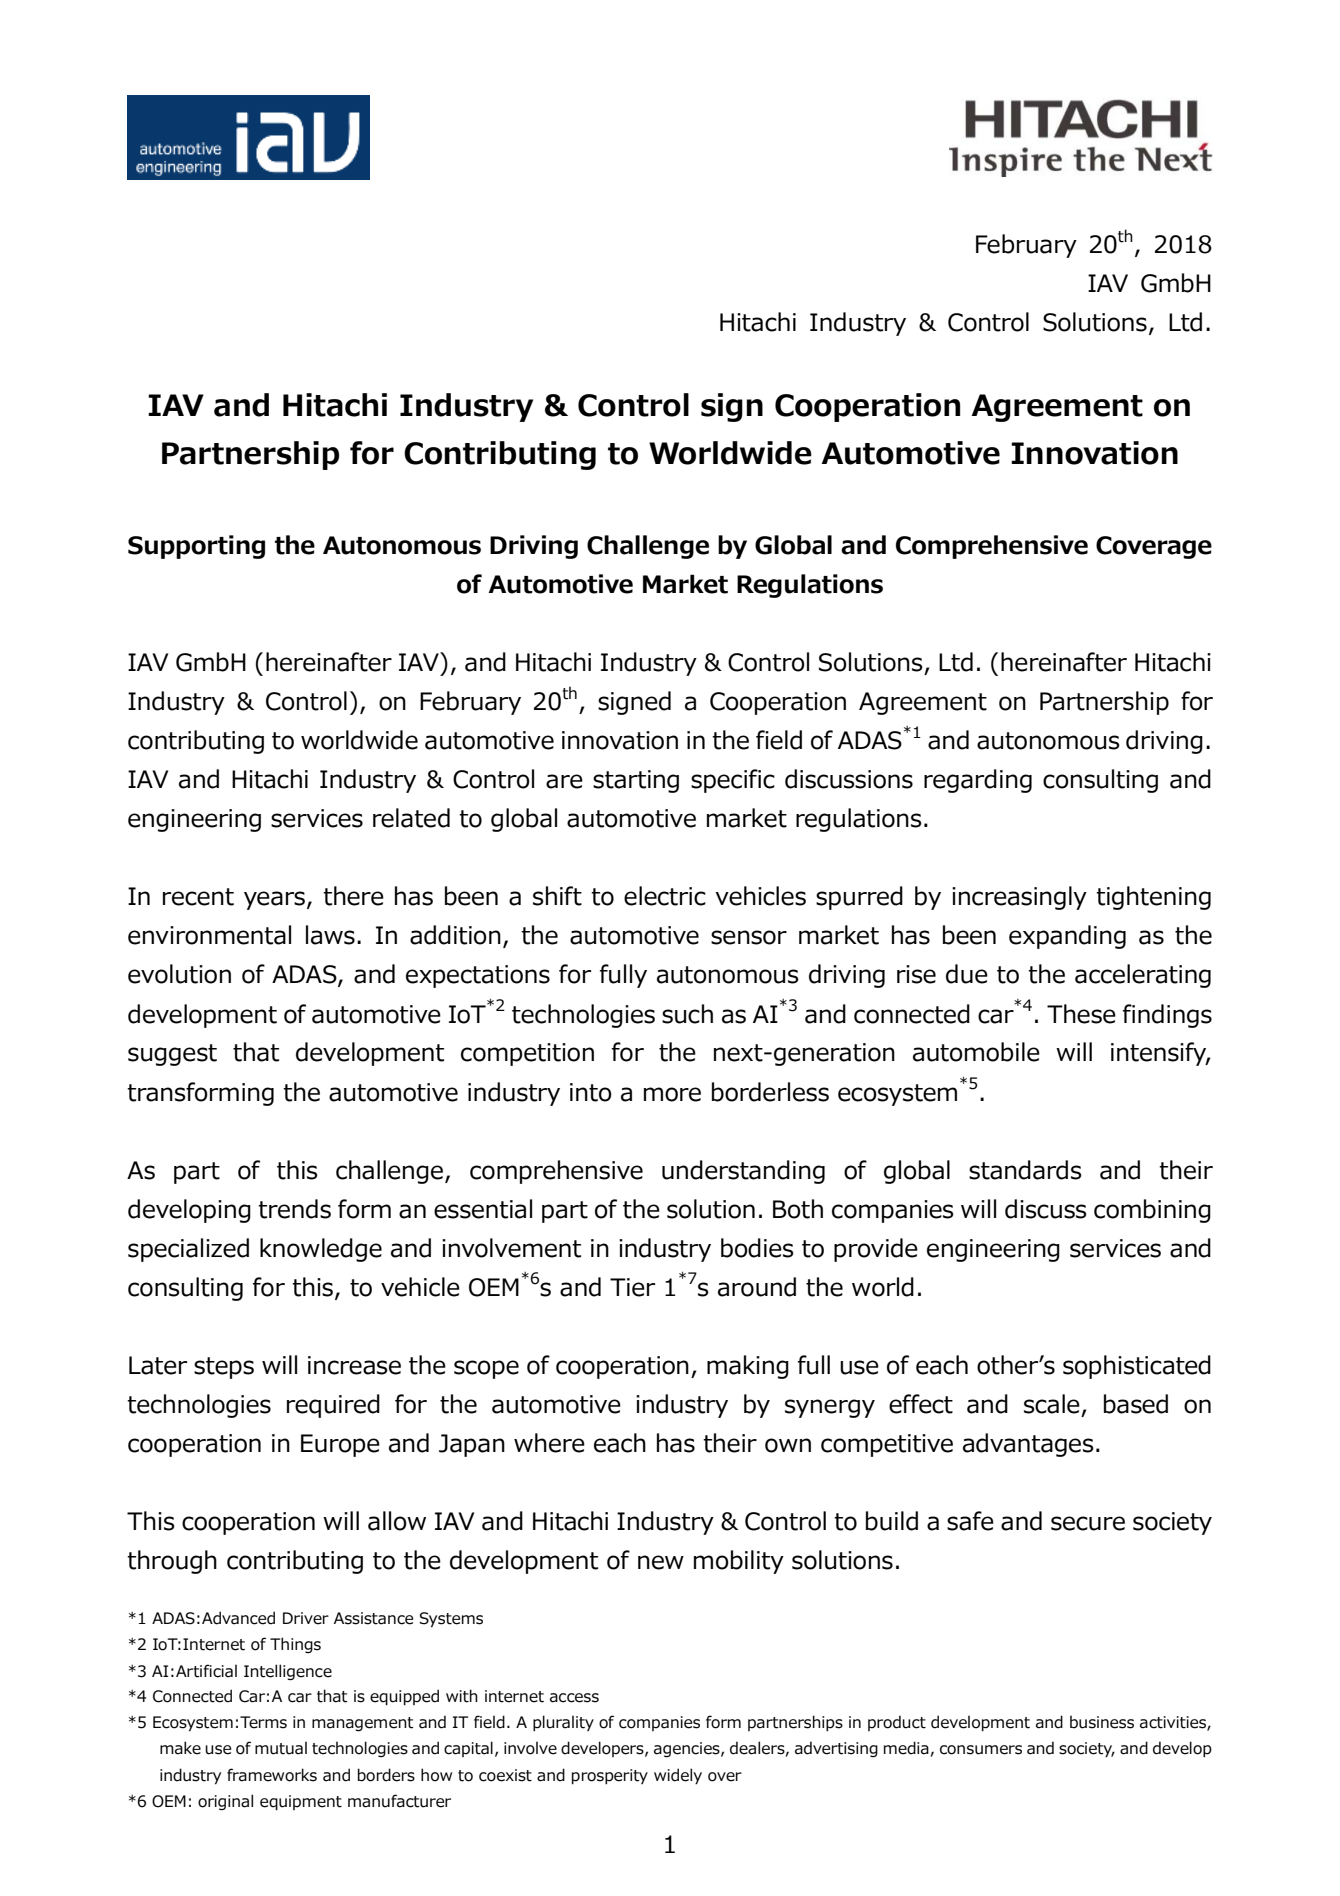 This document has width=1340, height=1896. I want to click on such, so click(687, 1014).
